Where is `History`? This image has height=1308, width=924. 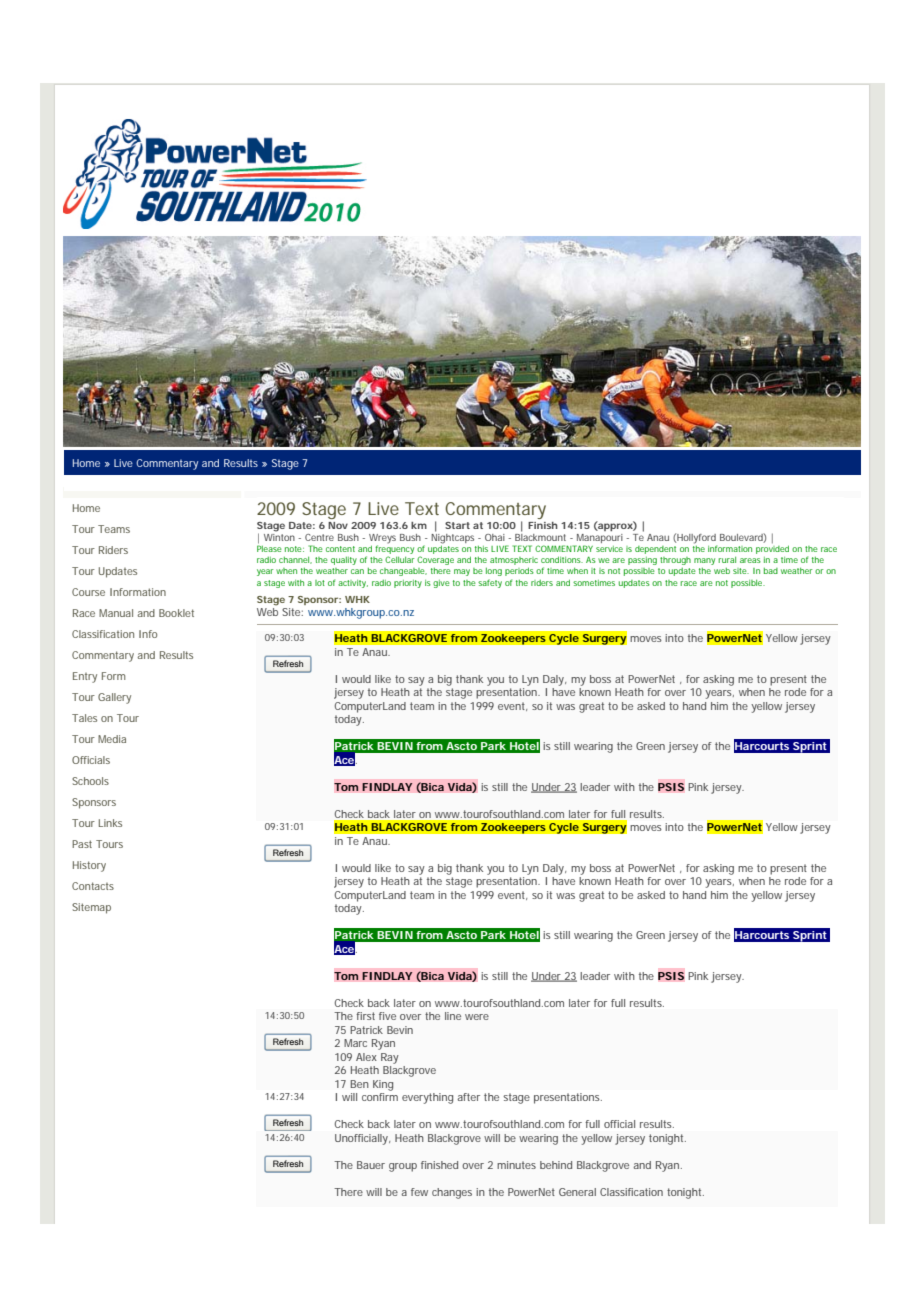 History is located at coordinates (89, 866).
